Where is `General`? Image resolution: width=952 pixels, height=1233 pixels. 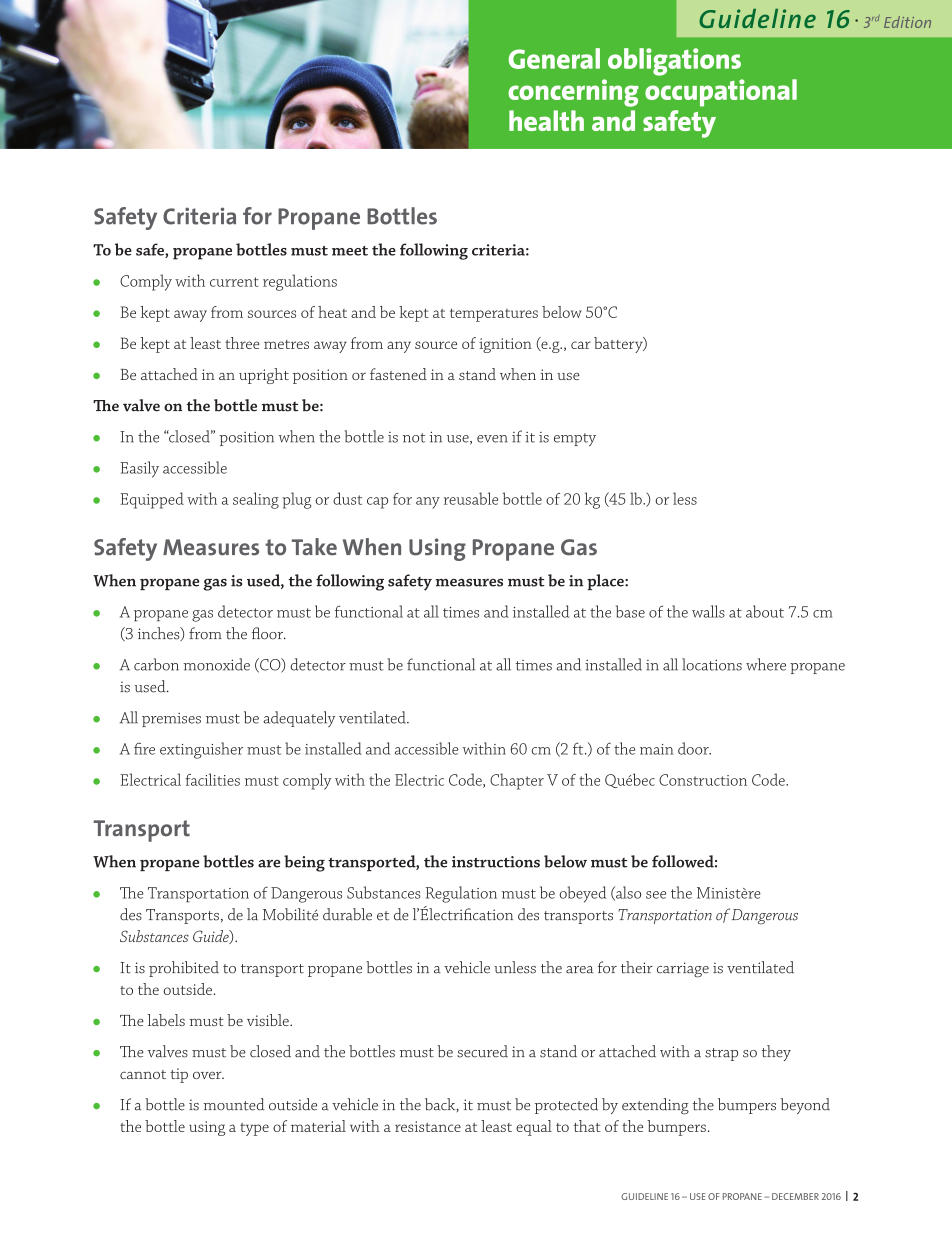 General is located at coordinates (554, 58).
